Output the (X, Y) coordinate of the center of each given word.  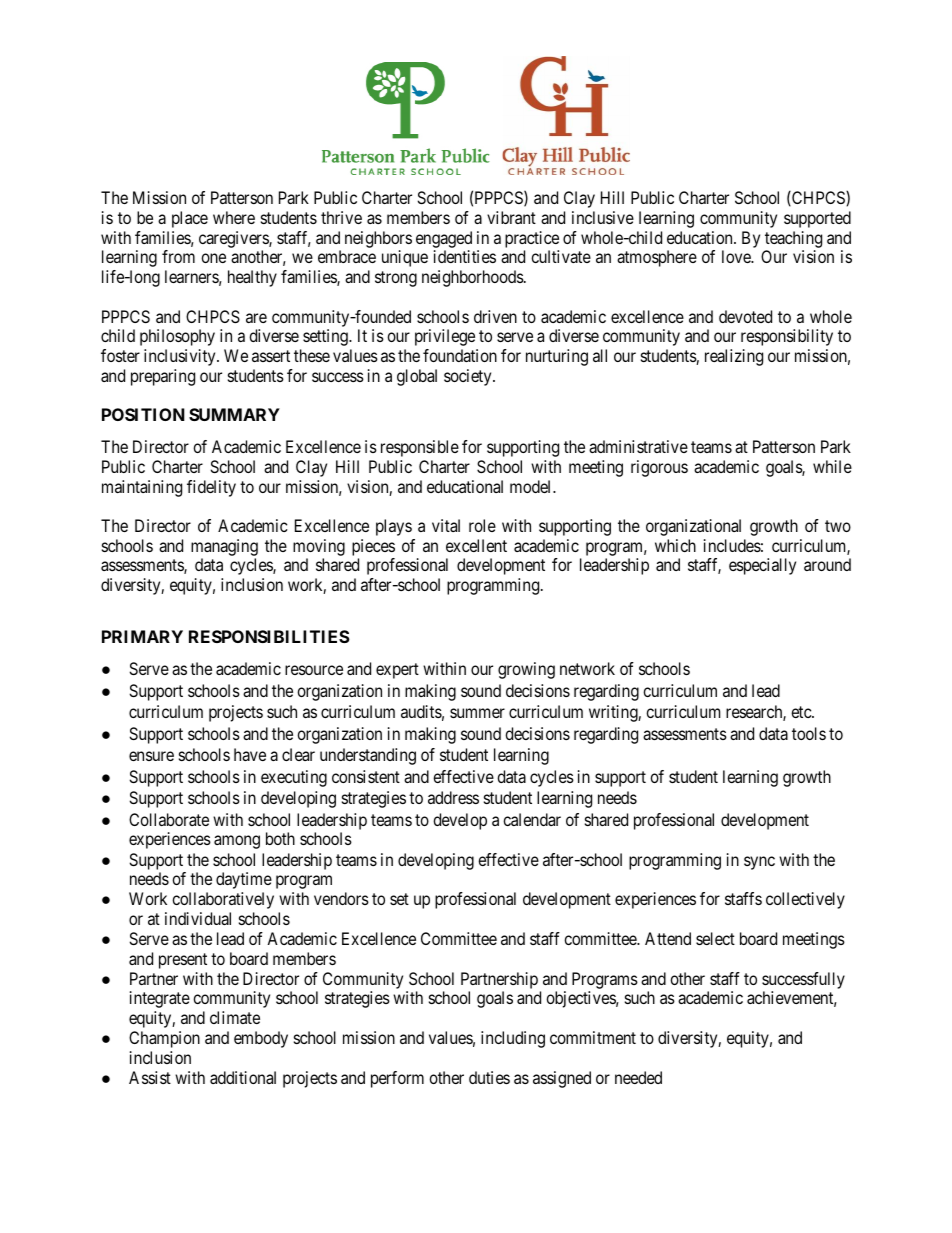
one (213, 258)
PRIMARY (142, 636)
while (832, 466)
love (737, 256)
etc (802, 712)
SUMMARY (234, 414)
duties (489, 1077)
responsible (420, 448)
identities (465, 256)
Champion (164, 1039)
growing (526, 670)
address (453, 797)
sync (759, 863)
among (237, 842)
